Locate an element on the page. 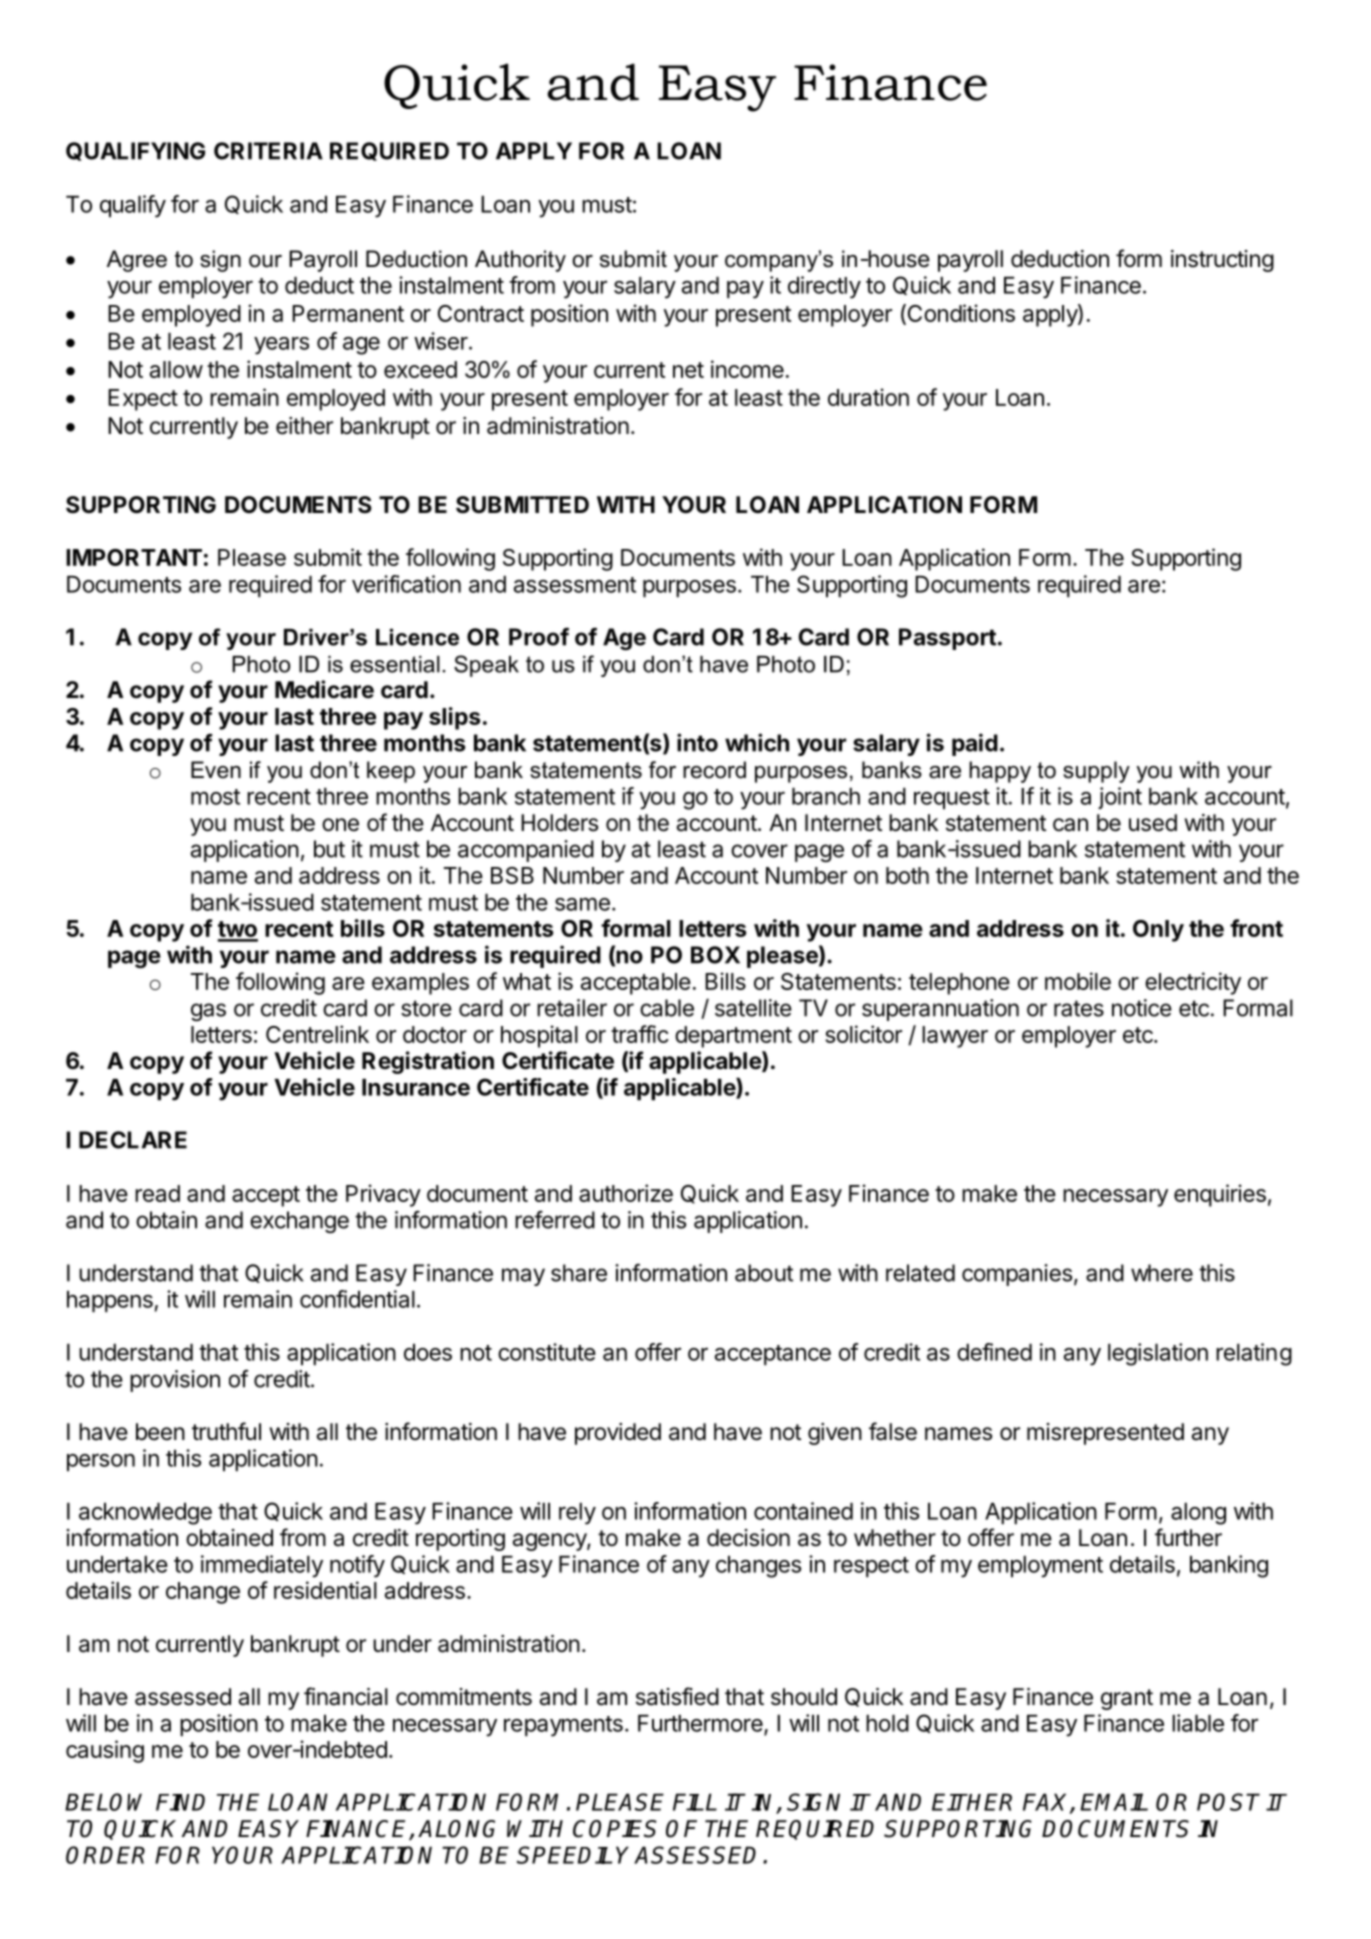 This image has width=1371, height=1939. gas is located at coordinates (208, 1012).
